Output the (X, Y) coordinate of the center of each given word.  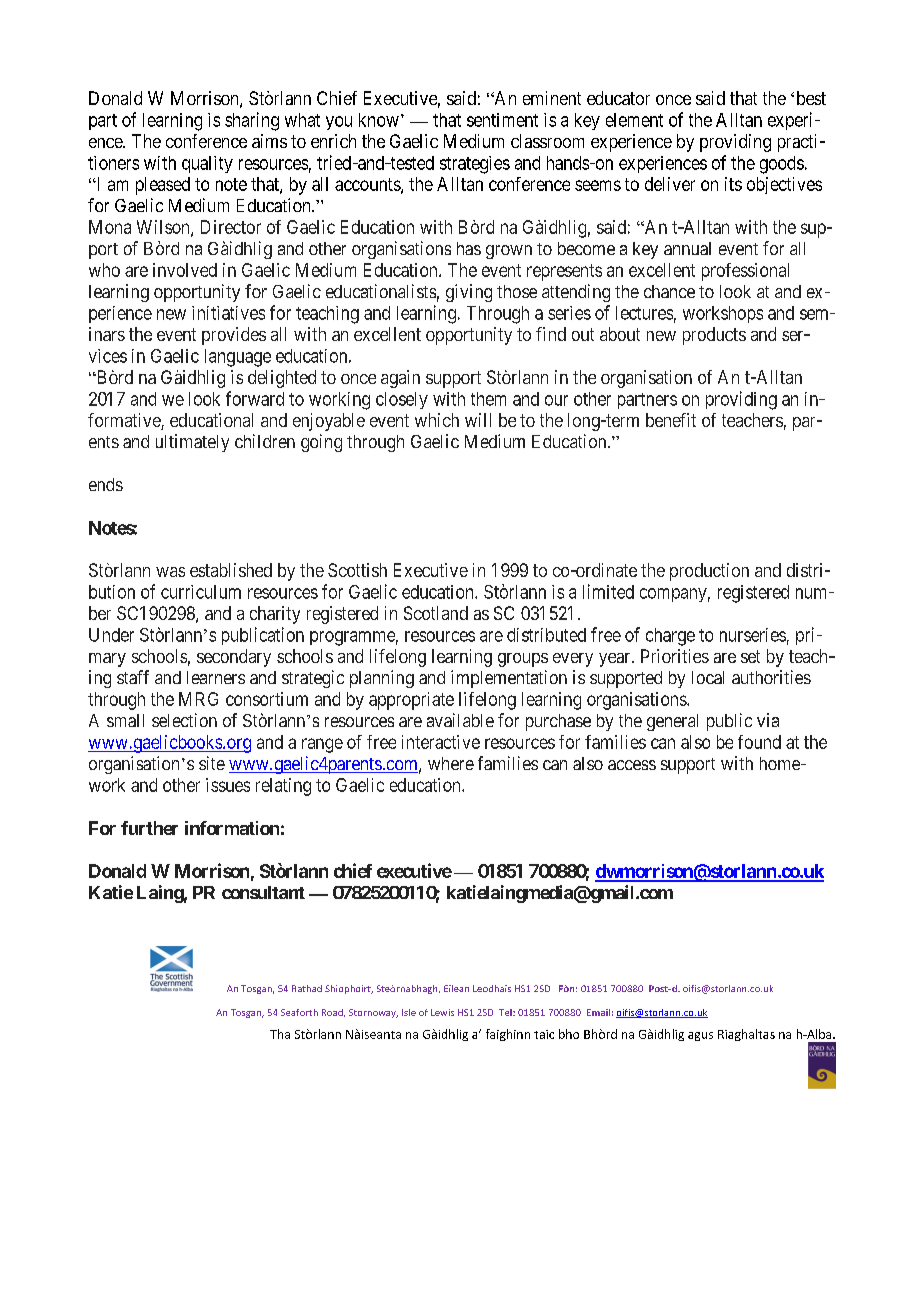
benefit (671, 420)
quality (207, 164)
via (768, 720)
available (460, 720)
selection (184, 720)
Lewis (442, 1012)
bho (569, 1034)
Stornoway (373, 1013)
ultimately (192, 443)
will (478, 420)
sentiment (502, 120)
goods (782, 165)
